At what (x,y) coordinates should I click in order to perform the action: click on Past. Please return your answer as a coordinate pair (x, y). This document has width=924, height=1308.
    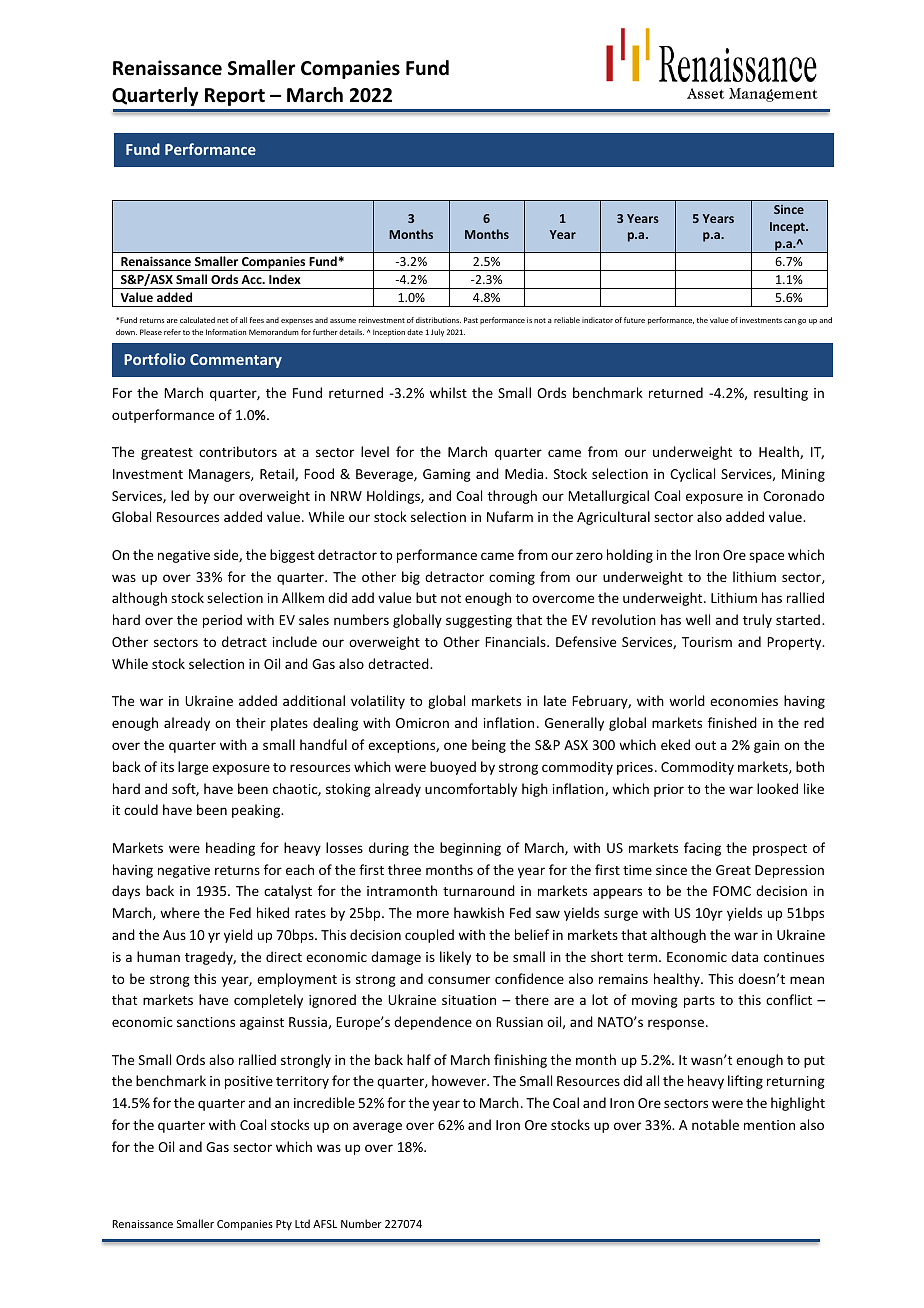
    Looking at the image, I should click on (471, 320).
